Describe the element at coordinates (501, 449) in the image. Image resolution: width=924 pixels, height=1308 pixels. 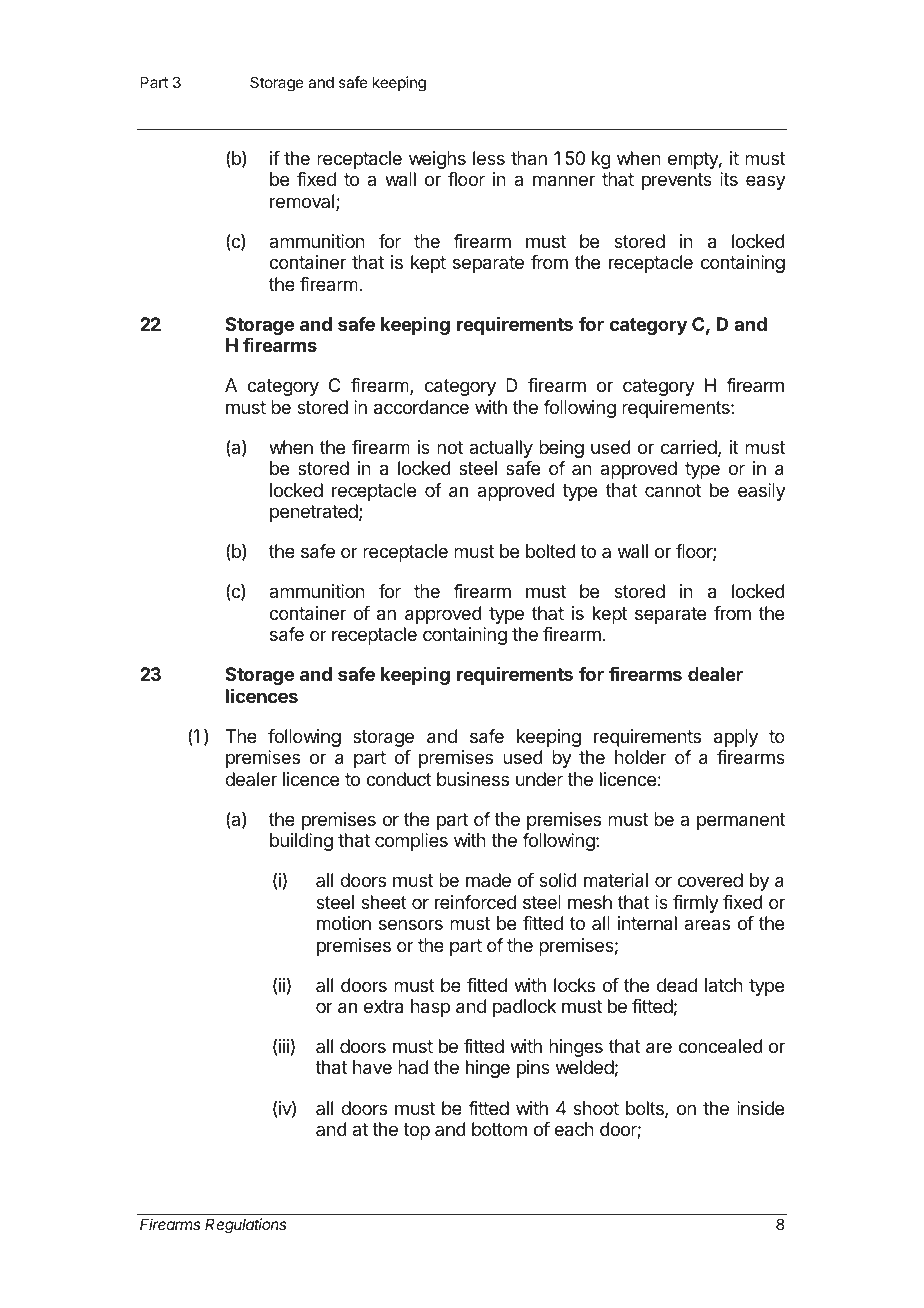
I see `actually` at that location.
